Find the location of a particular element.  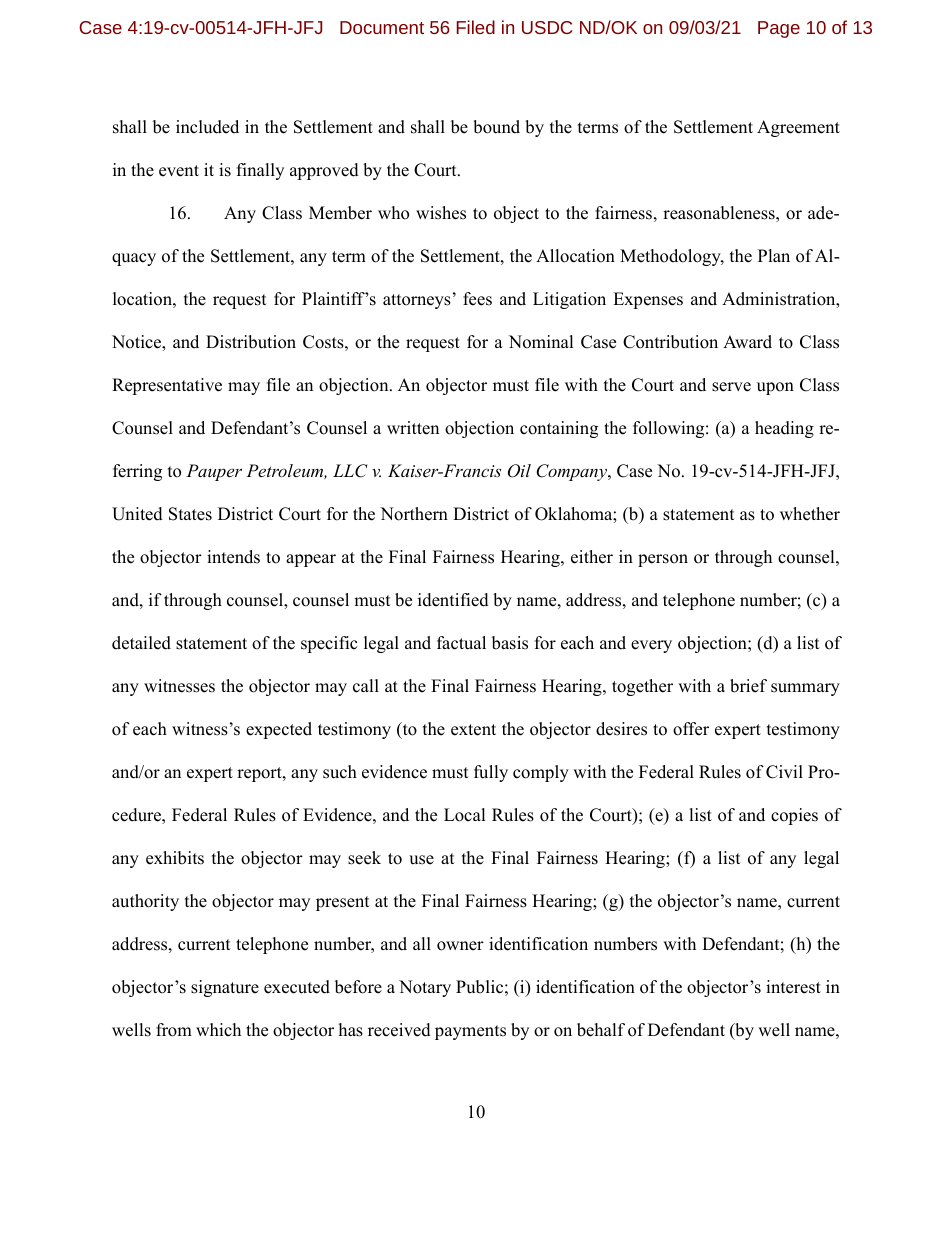

Civil is located at coordinates (784, 772).
